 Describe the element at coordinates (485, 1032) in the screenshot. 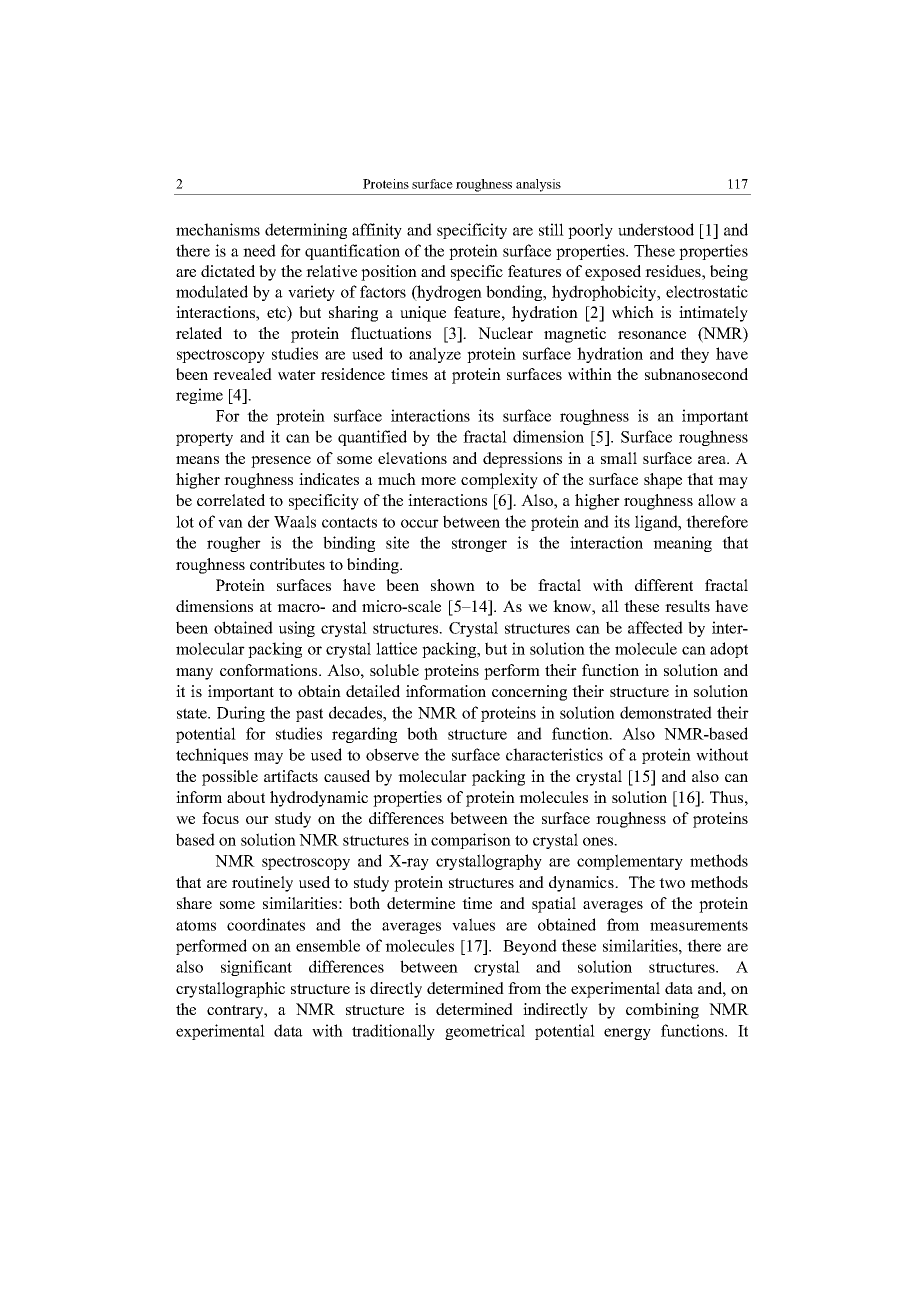

I see `geometrical` at that location.
